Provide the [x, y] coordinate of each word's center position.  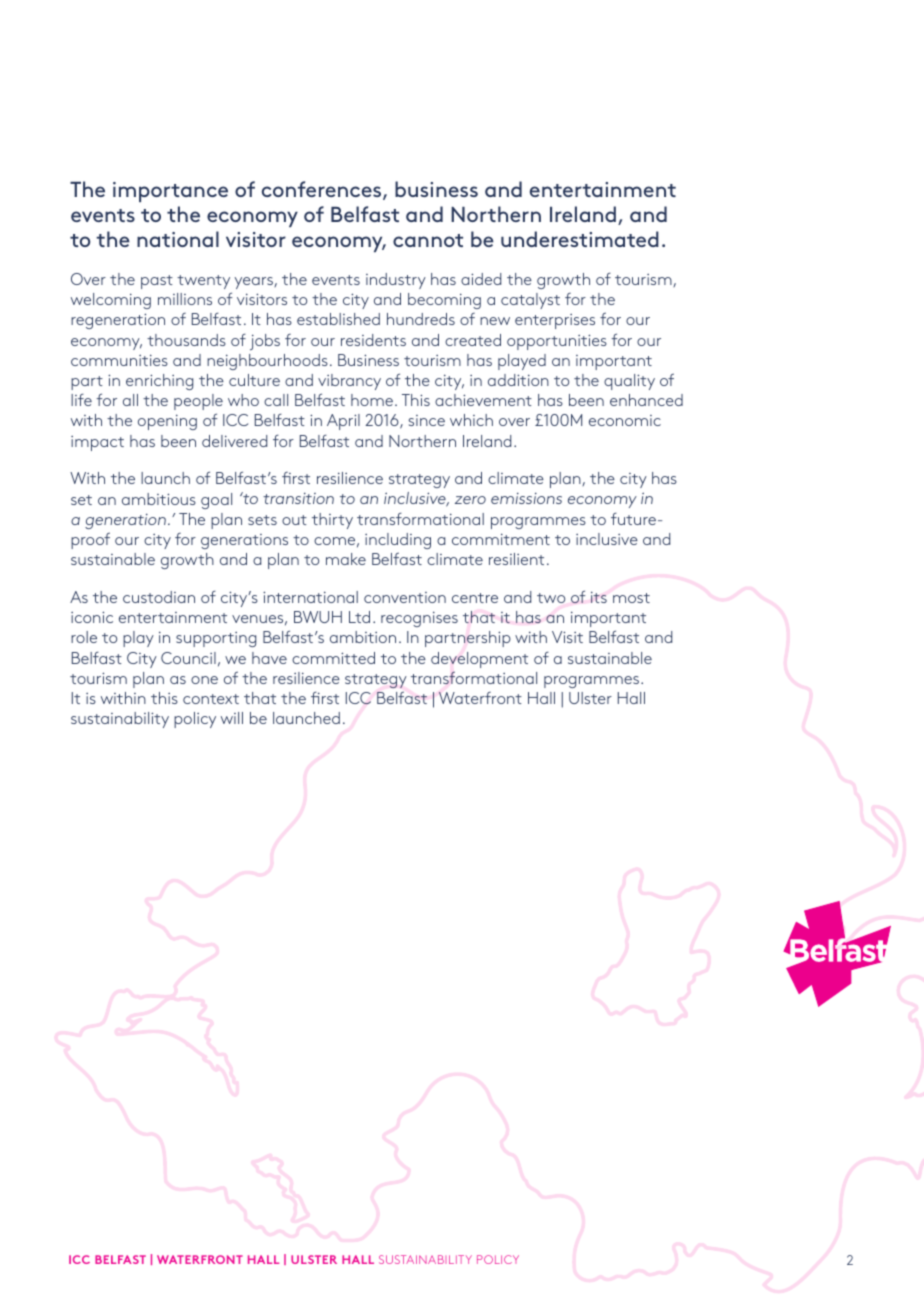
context [211, 699]
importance [170, 192]
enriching [159, 382]
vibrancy [349, 382]
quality [629, 382]
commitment [501, 539]
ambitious [159, 499]
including [398, 541]
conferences [323, 190]
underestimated [580, 239]
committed [333, 658]
